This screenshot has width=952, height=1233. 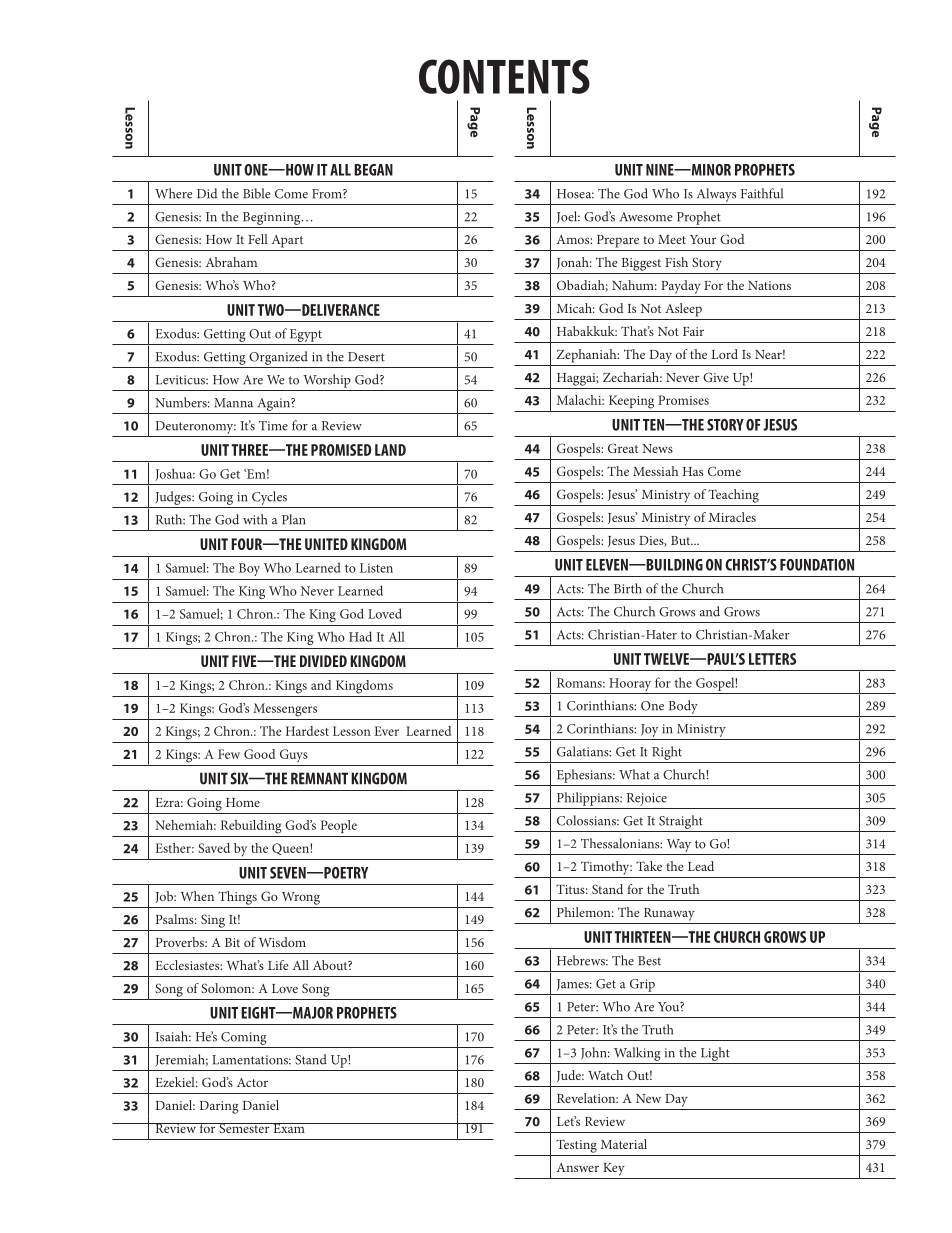 What do you see at coordinates (762, 193) in the screenshot?
I see `Faithful` at bounding box center [762, 193].
